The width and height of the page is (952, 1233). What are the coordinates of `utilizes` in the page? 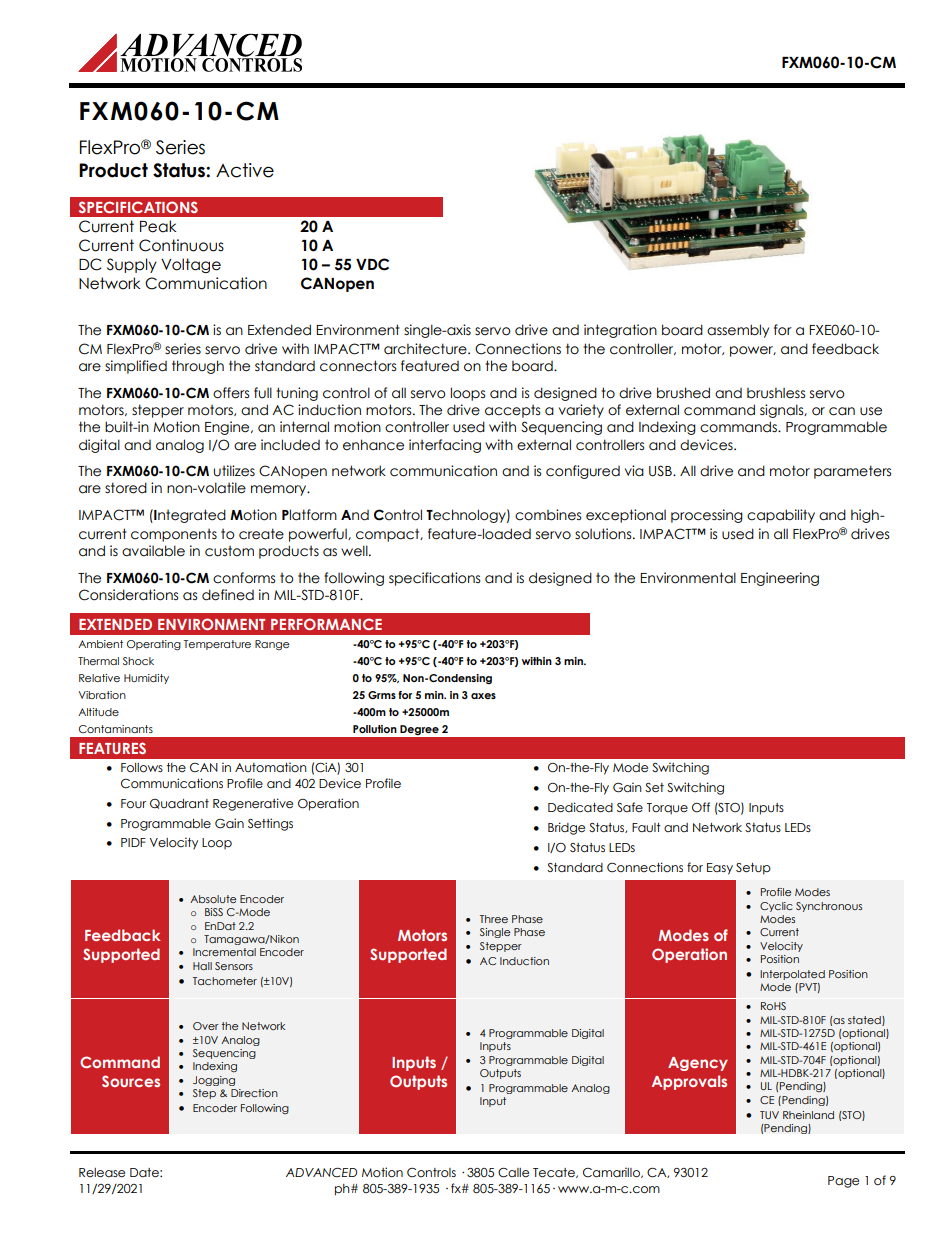 It's located at (234, 471).
